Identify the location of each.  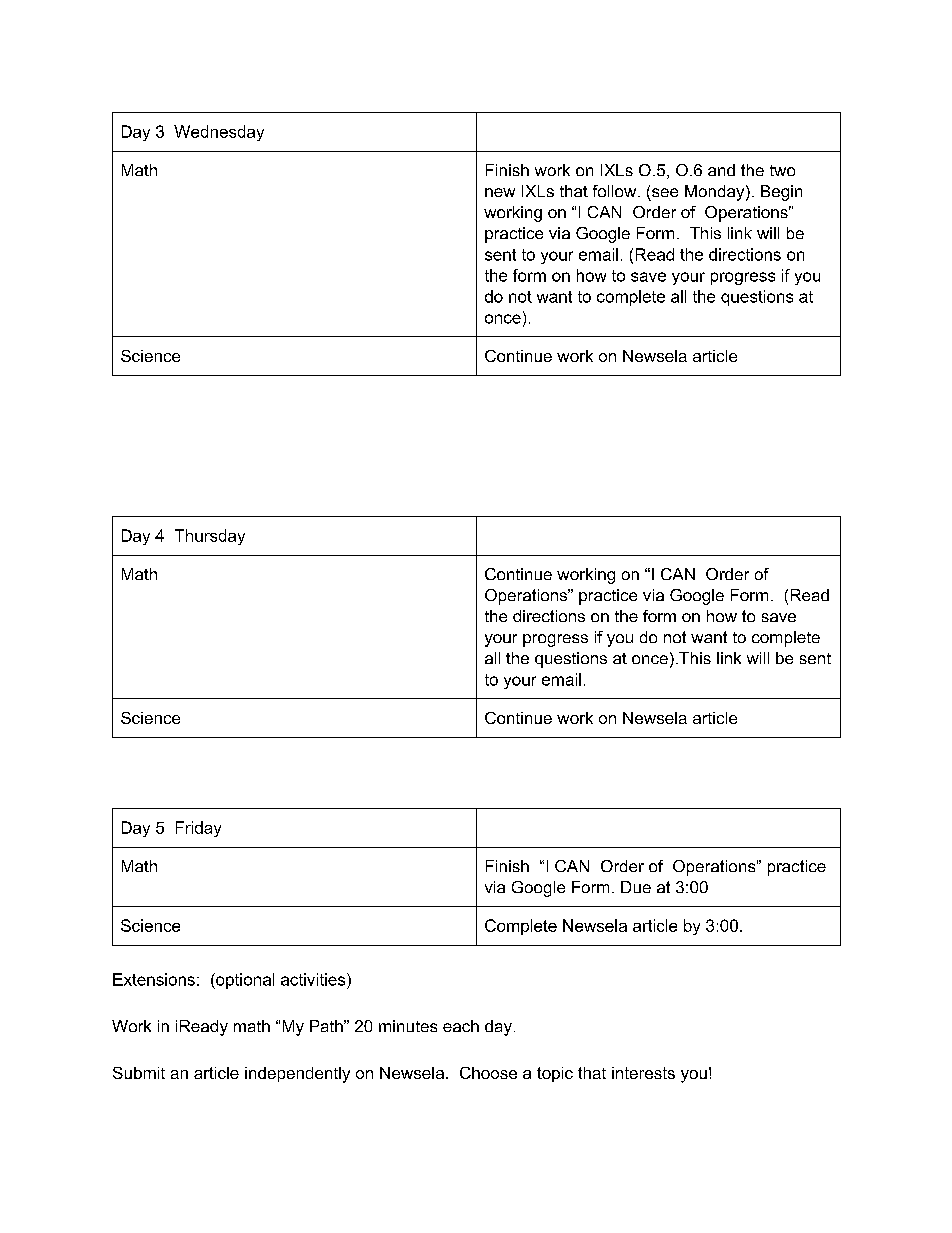
(461, 1026).
